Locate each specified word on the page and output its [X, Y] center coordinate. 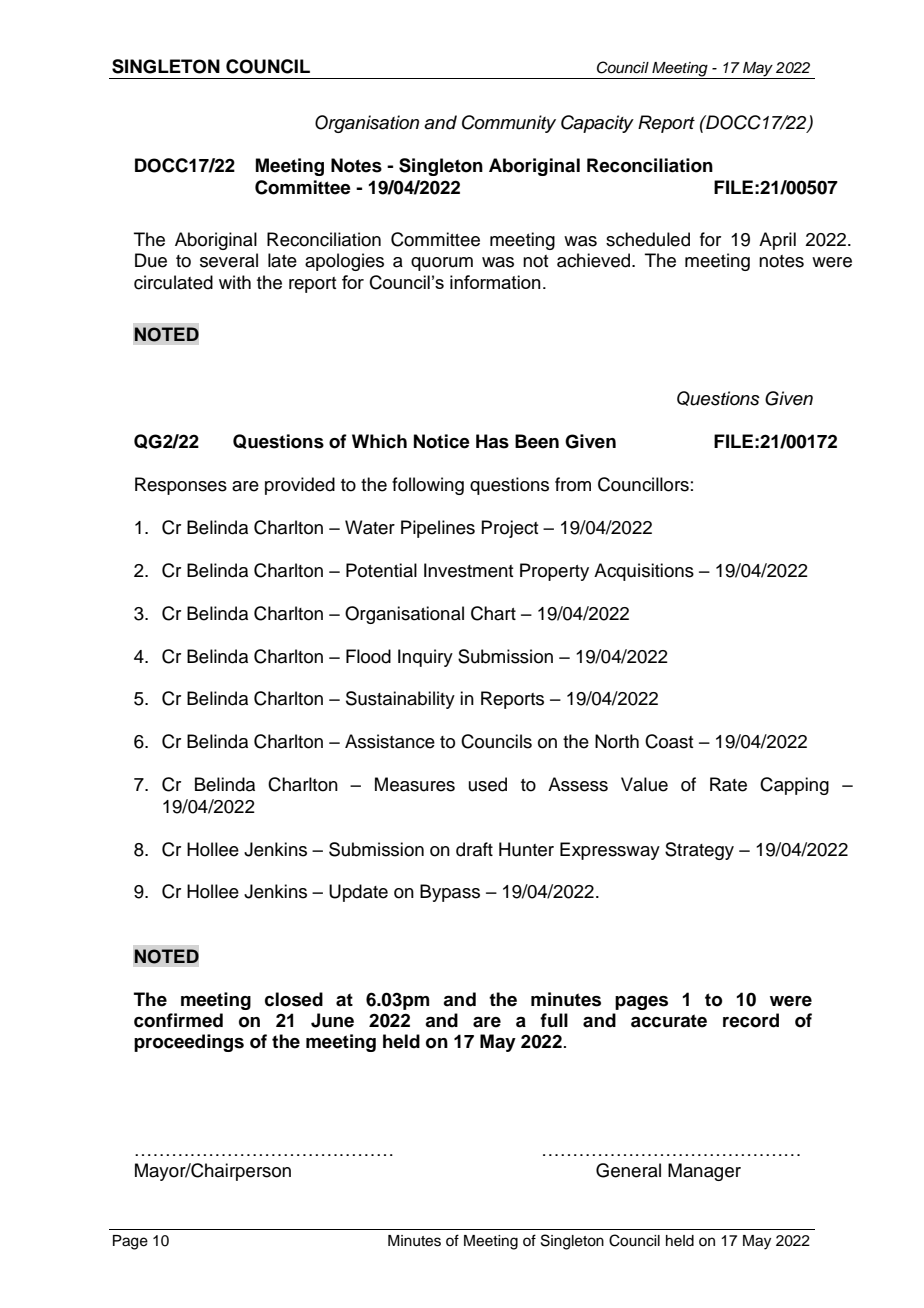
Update [358, 893]
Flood [368, 656]
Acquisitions [644, 572]
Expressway [610, 851]
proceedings [189, 1043]
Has [492, 441]
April [777, 241]
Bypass [450, 893]
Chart [493, 613]
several [229, 260]
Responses [181, 486]
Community [509, 124]
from [573, 484]
